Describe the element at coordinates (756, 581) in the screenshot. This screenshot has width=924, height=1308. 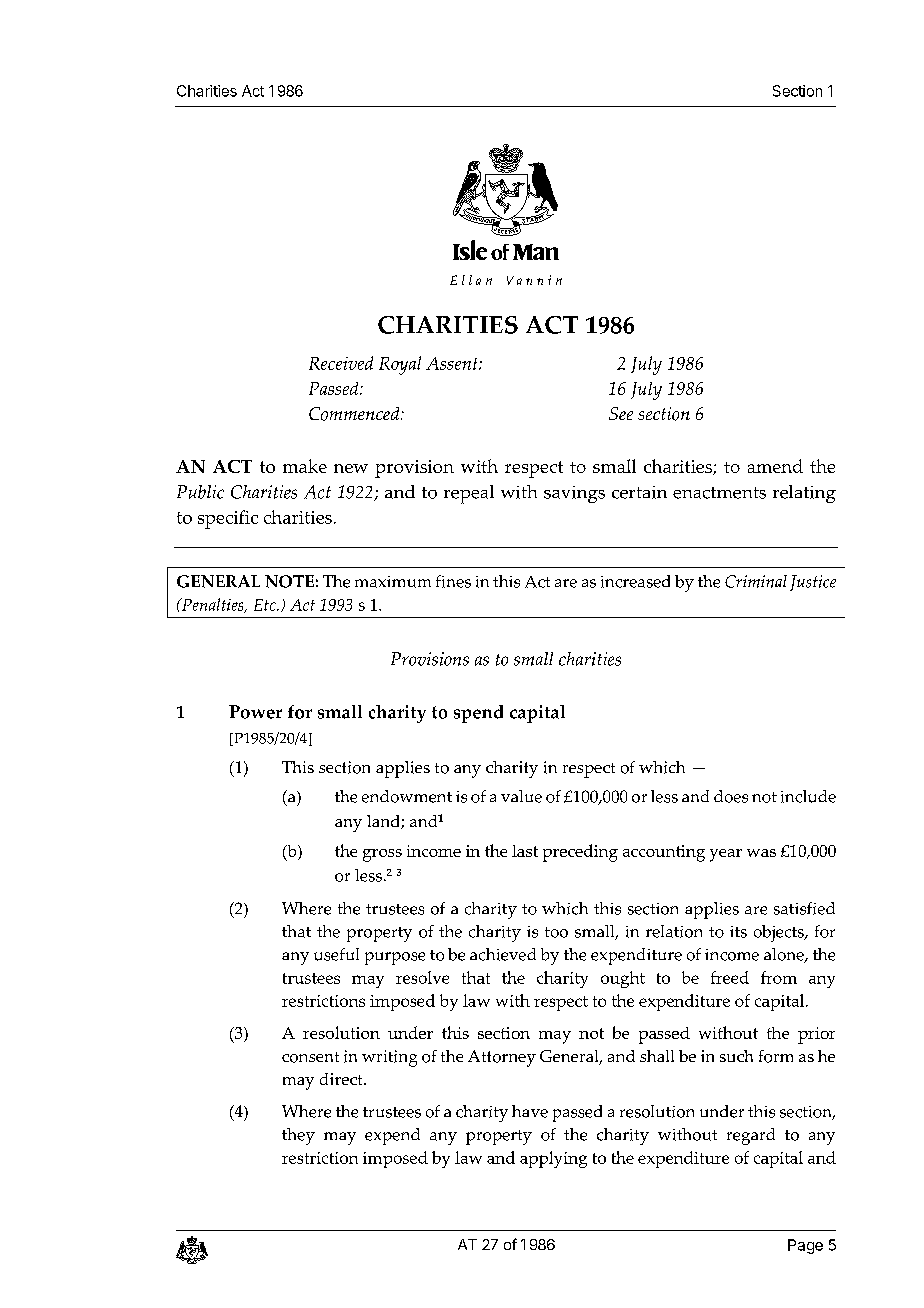
I see `Criminal` at that location.
